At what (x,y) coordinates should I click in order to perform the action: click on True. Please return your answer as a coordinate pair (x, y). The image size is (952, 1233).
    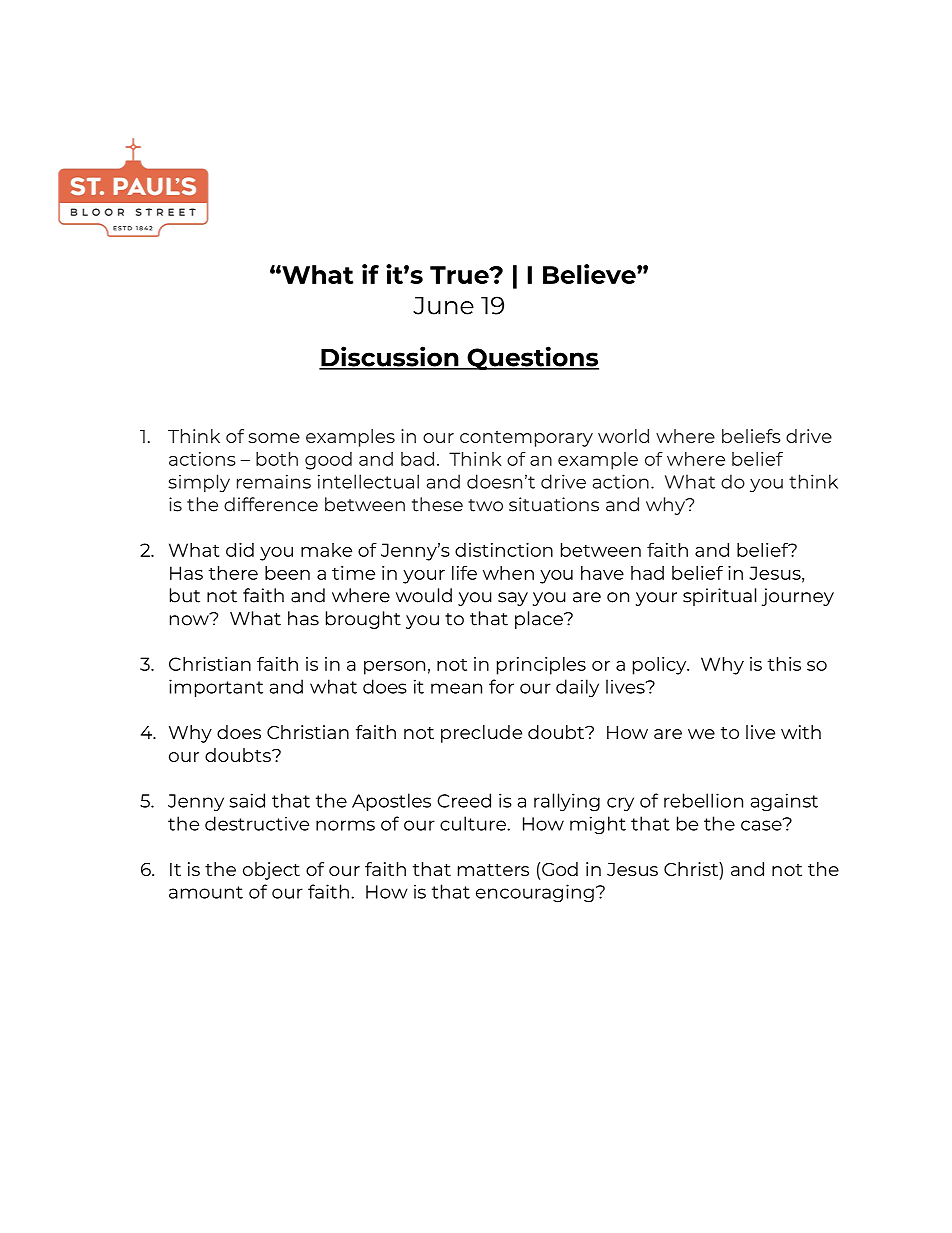
    Looking at the image, I should click on (460, 275).
